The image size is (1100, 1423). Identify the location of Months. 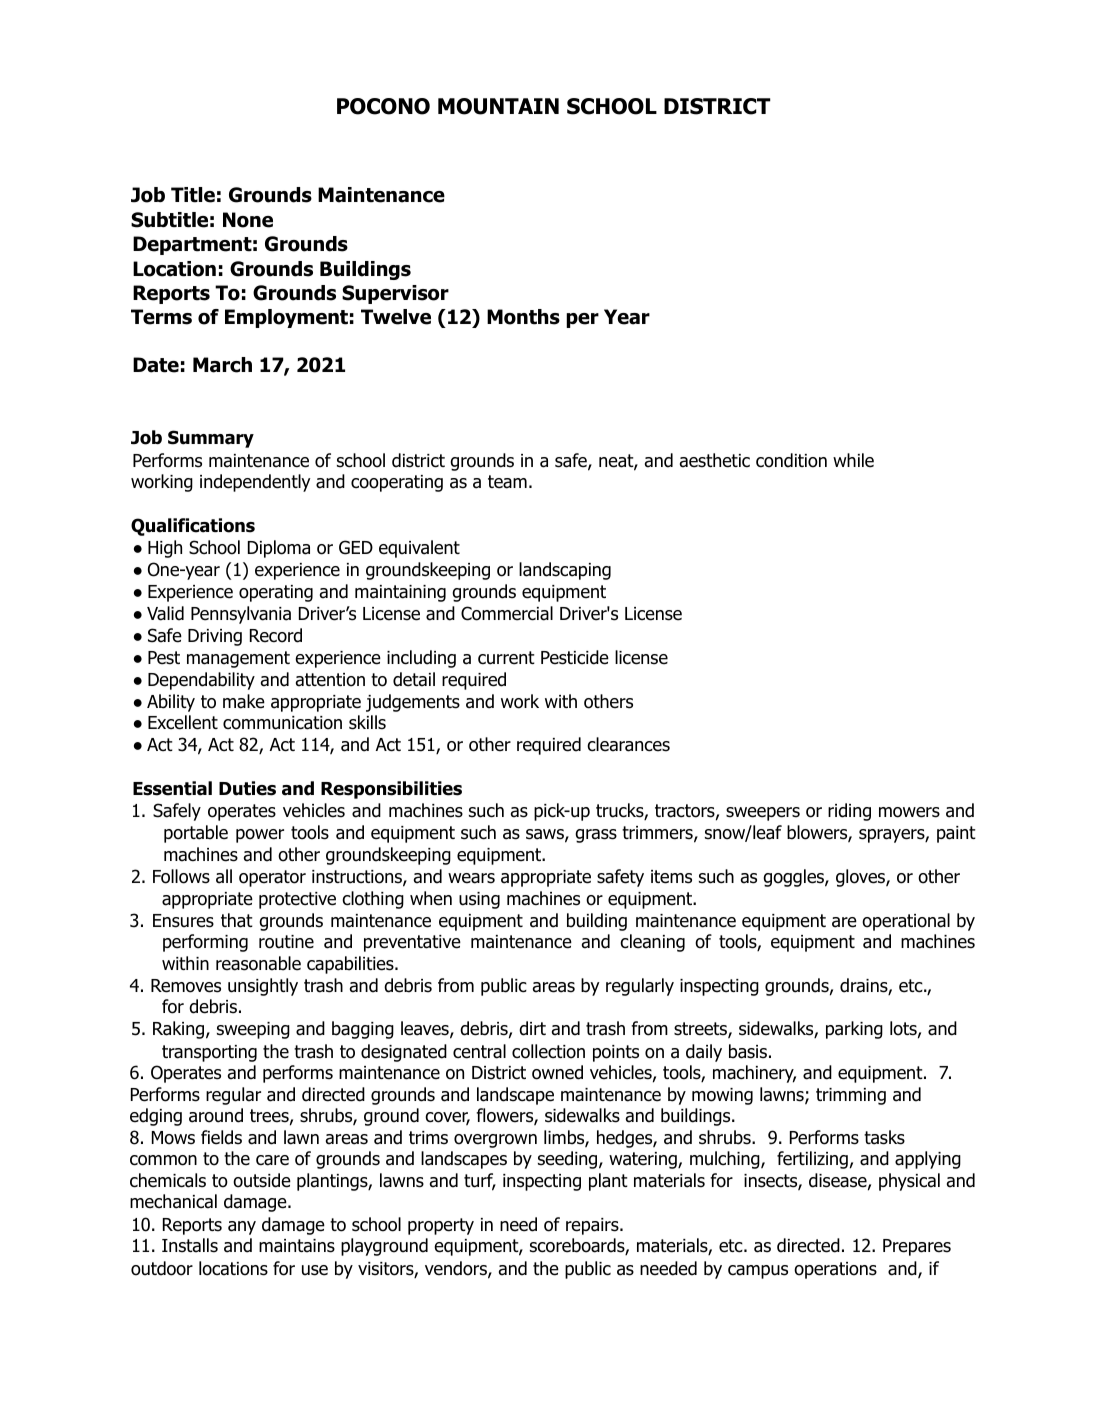
(523, 317).
